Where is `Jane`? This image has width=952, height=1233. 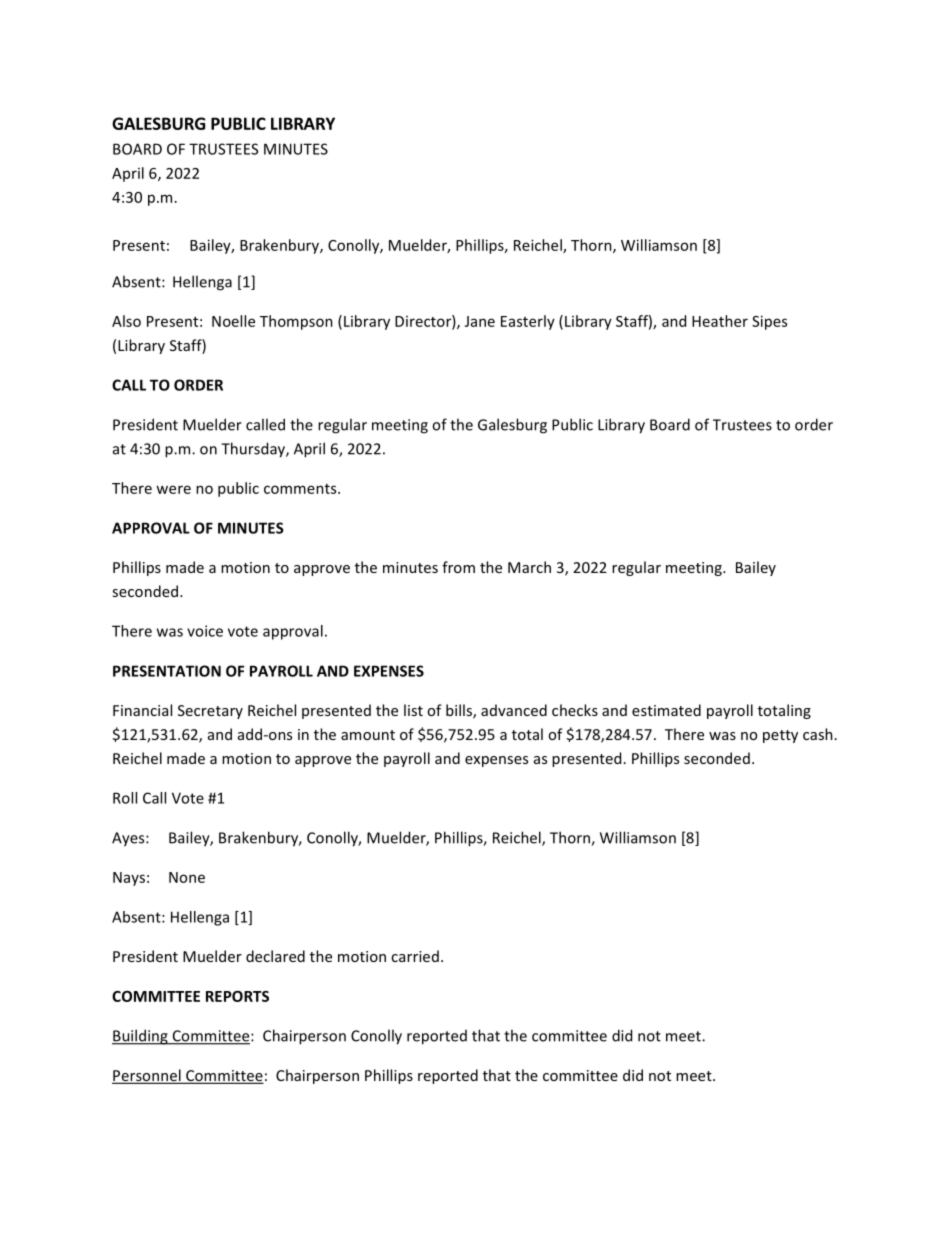
Jane is located at coordinates (480, 321).
